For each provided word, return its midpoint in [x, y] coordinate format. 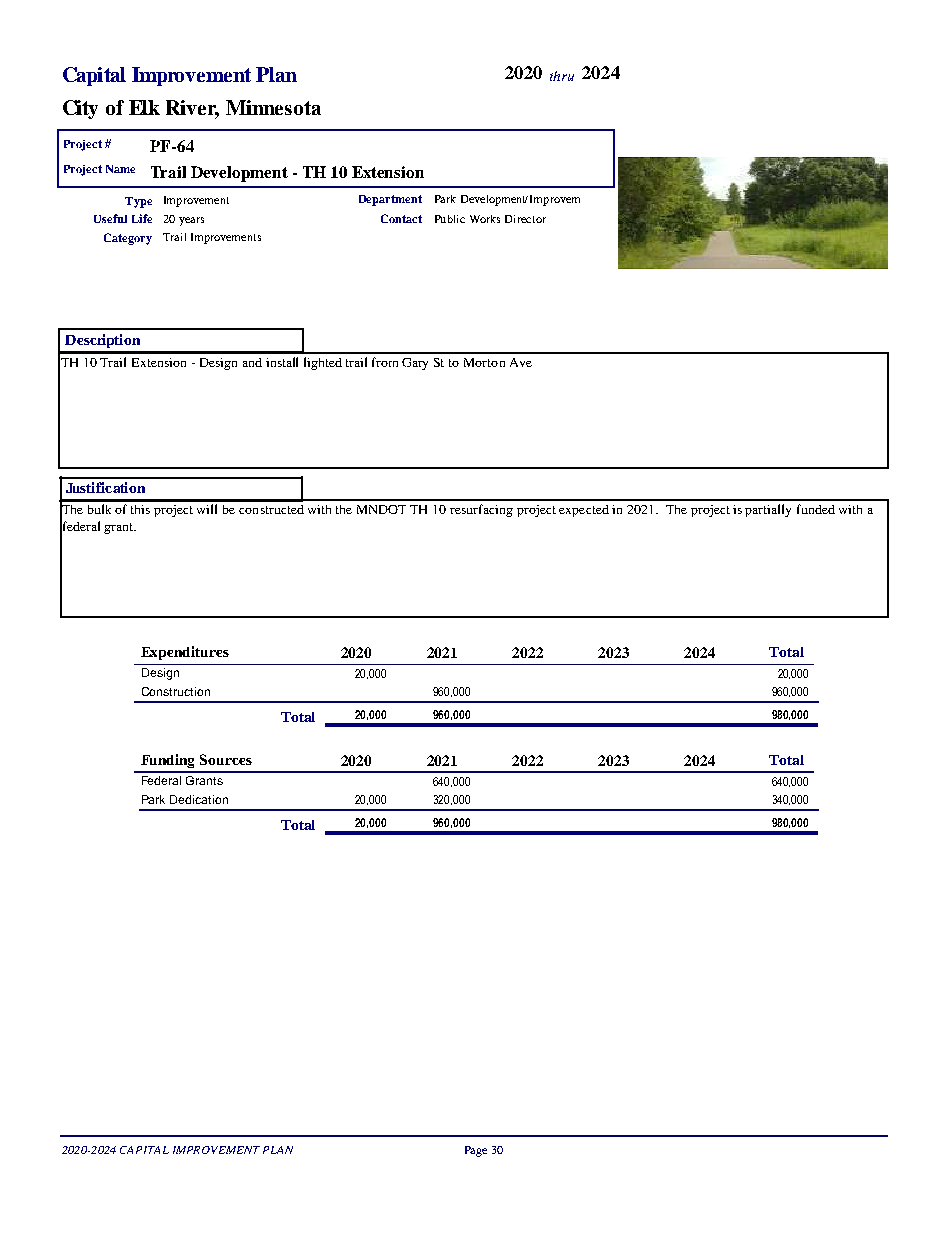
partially [768, 510]
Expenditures [185, 653]
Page [476, 1151]
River [192, 108]
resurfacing [481, 510]
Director [525, 219]
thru [562, 76]
